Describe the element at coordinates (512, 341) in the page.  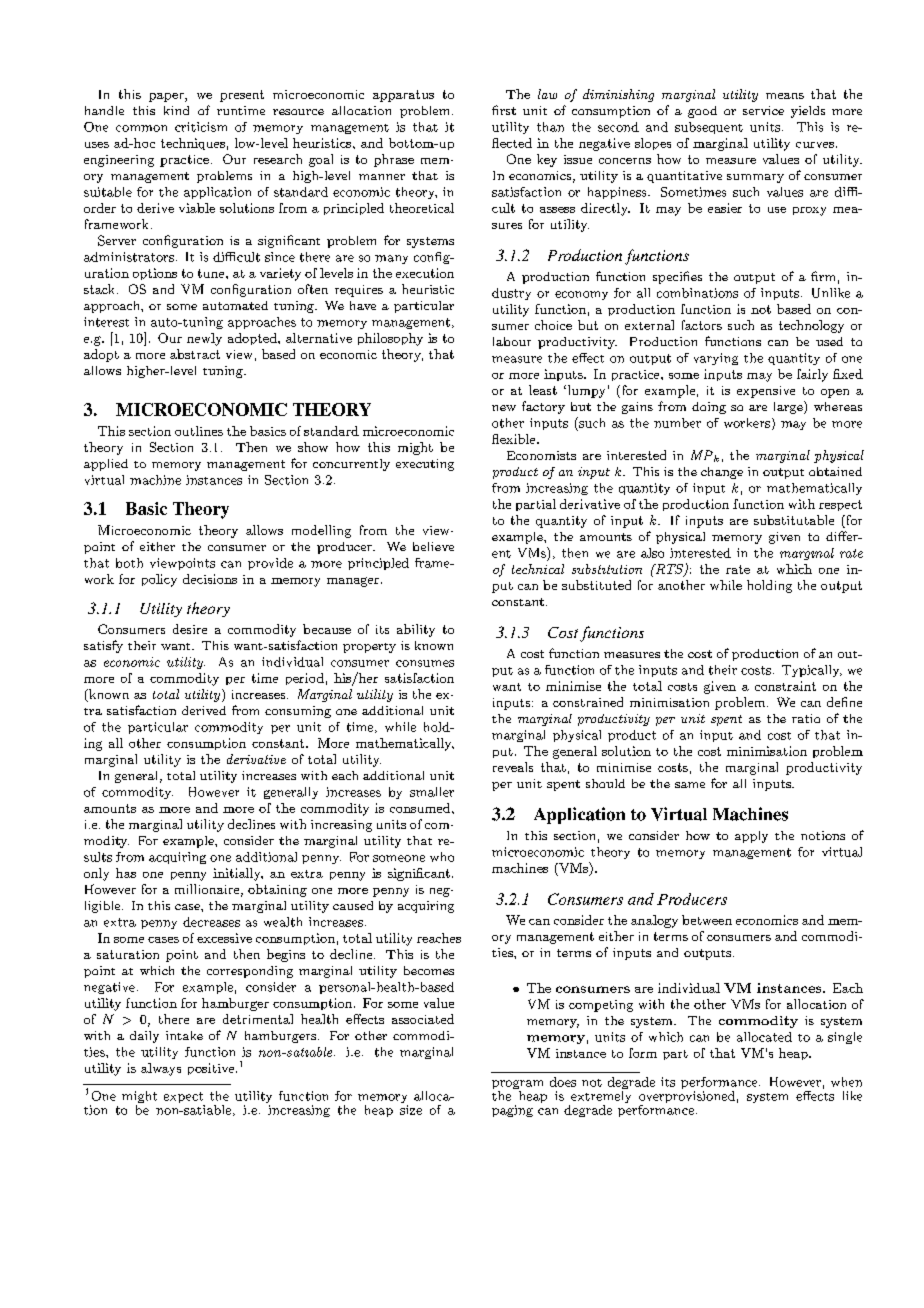
I see `labour` at that location.
